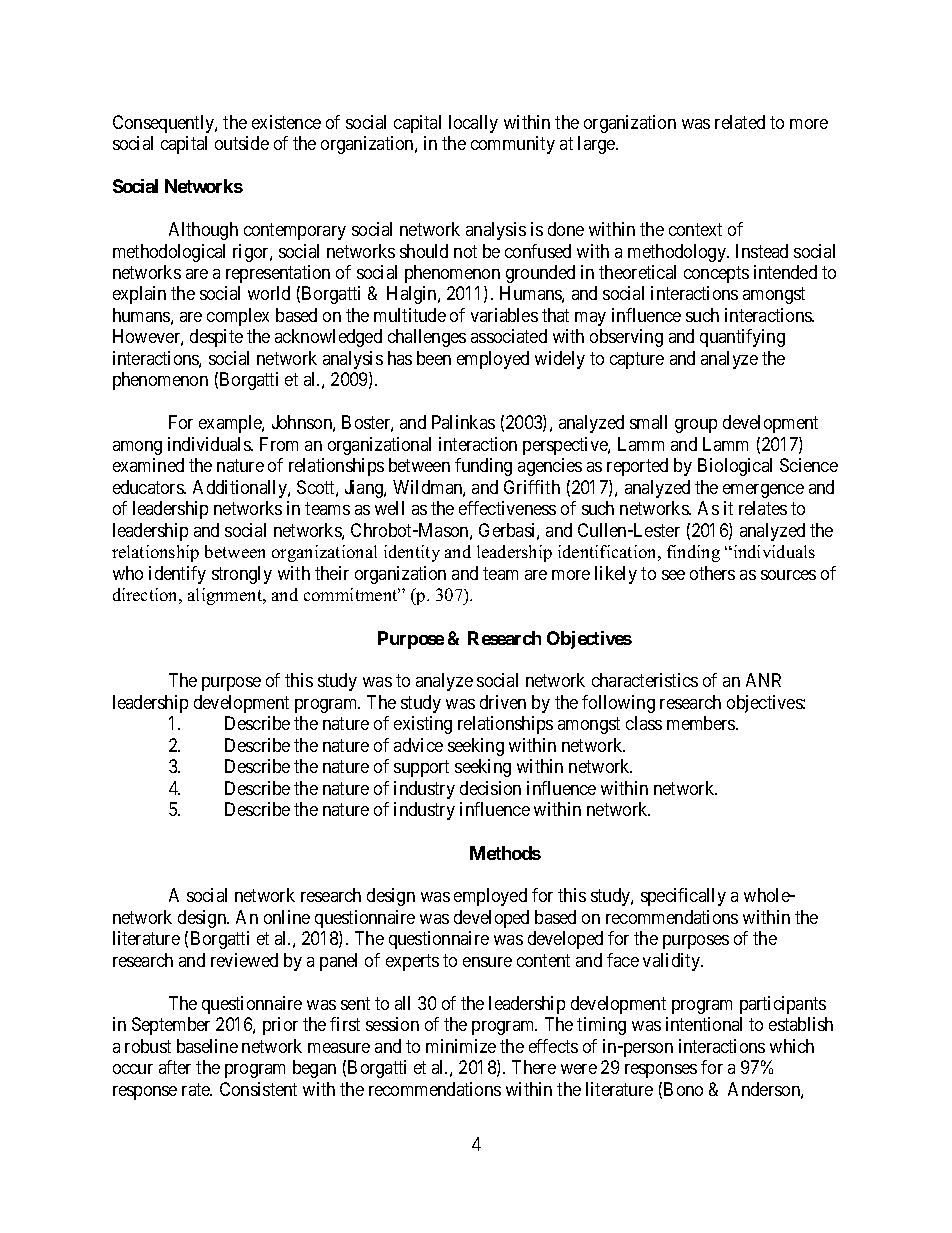  Describe the element at coordinates (242, 143) in the image. I see `outside` at that location.
